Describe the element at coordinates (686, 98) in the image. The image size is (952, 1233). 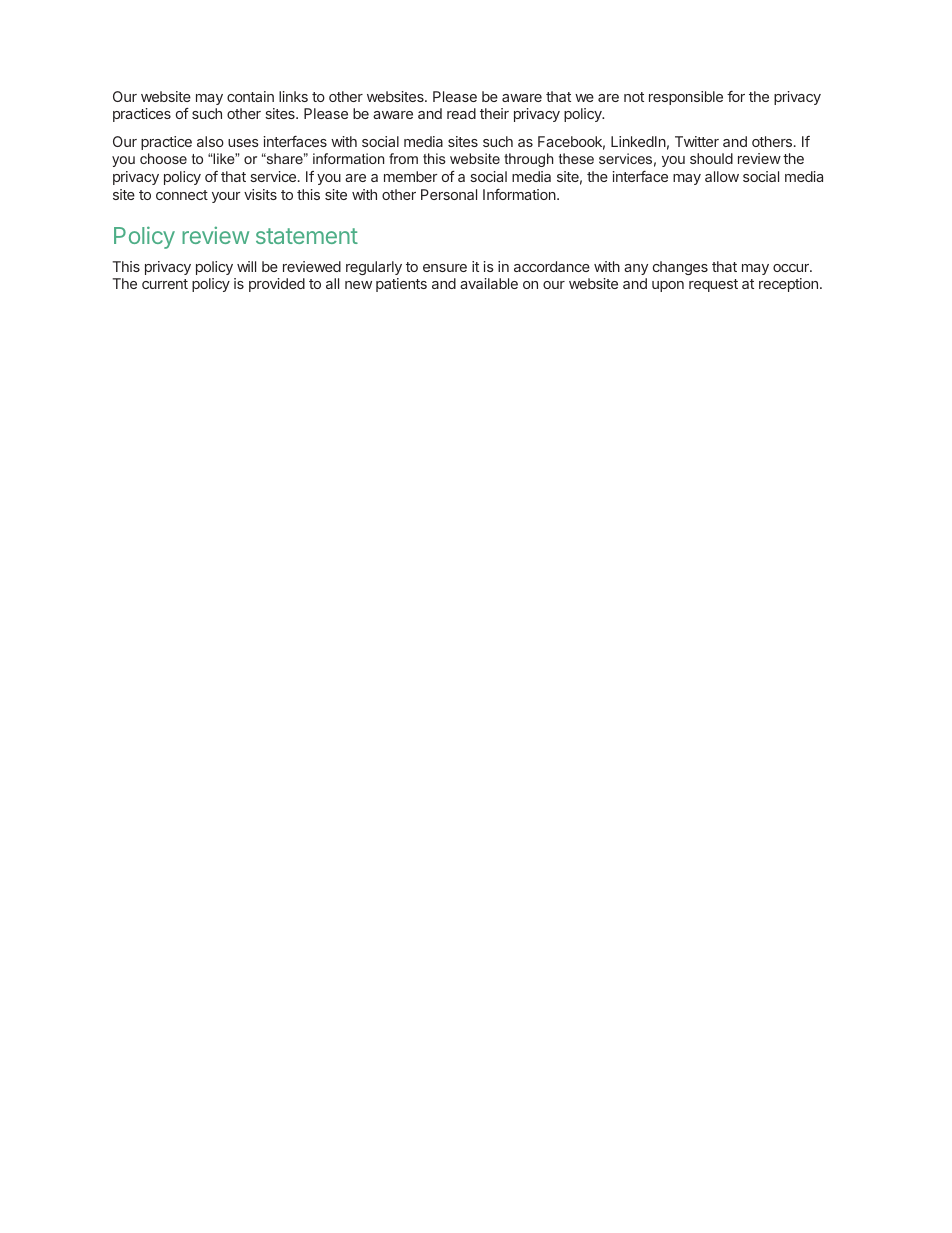
I see `responsible` at that location.
